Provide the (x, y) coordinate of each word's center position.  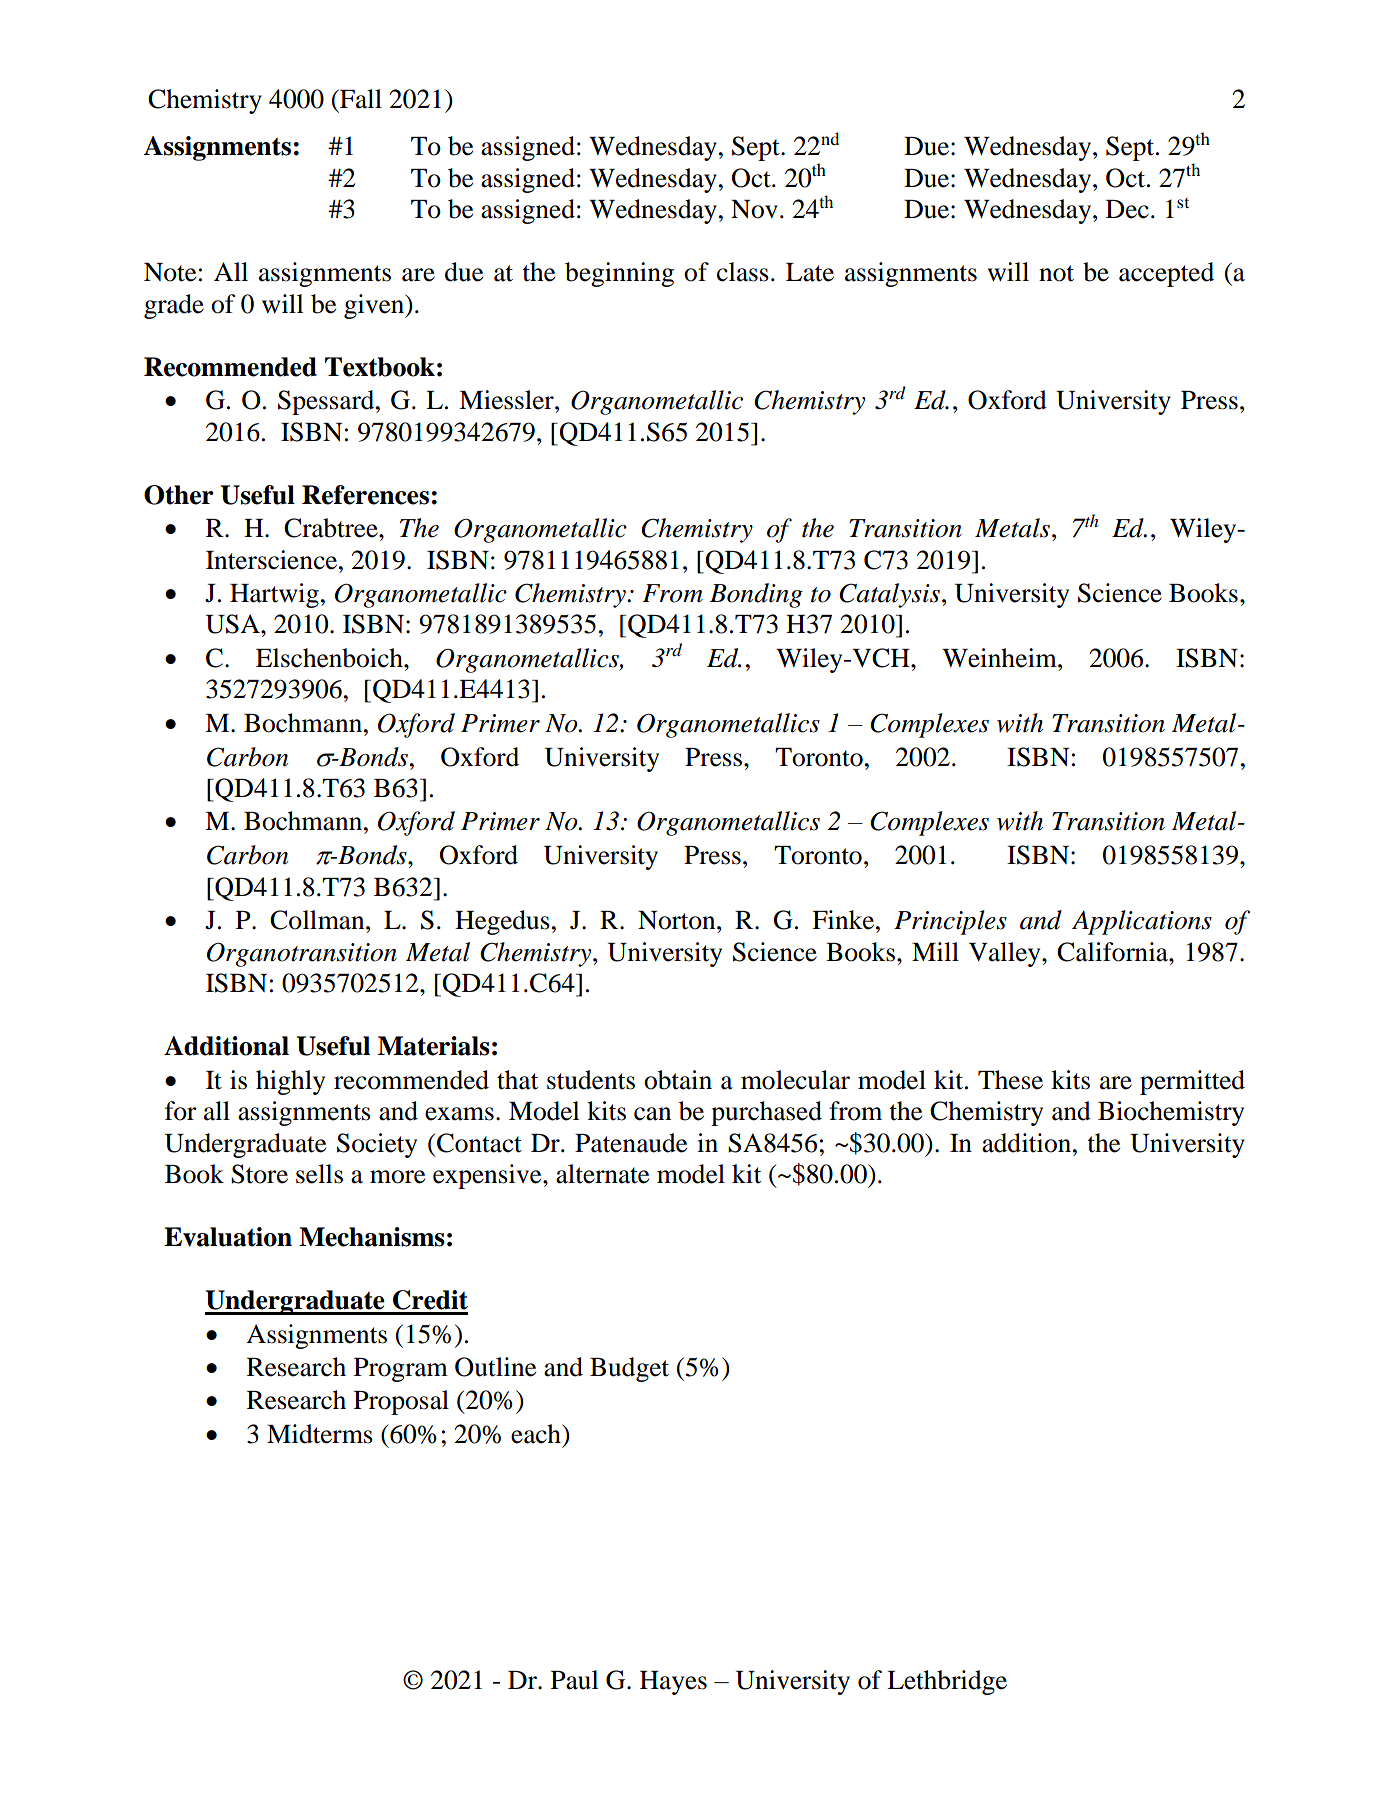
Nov (754, 209)
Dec (1127, 209)
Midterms (320, 1434)
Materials (434, 1046)
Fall (360, 99)
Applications (1142, 922)
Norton (678, 920)
